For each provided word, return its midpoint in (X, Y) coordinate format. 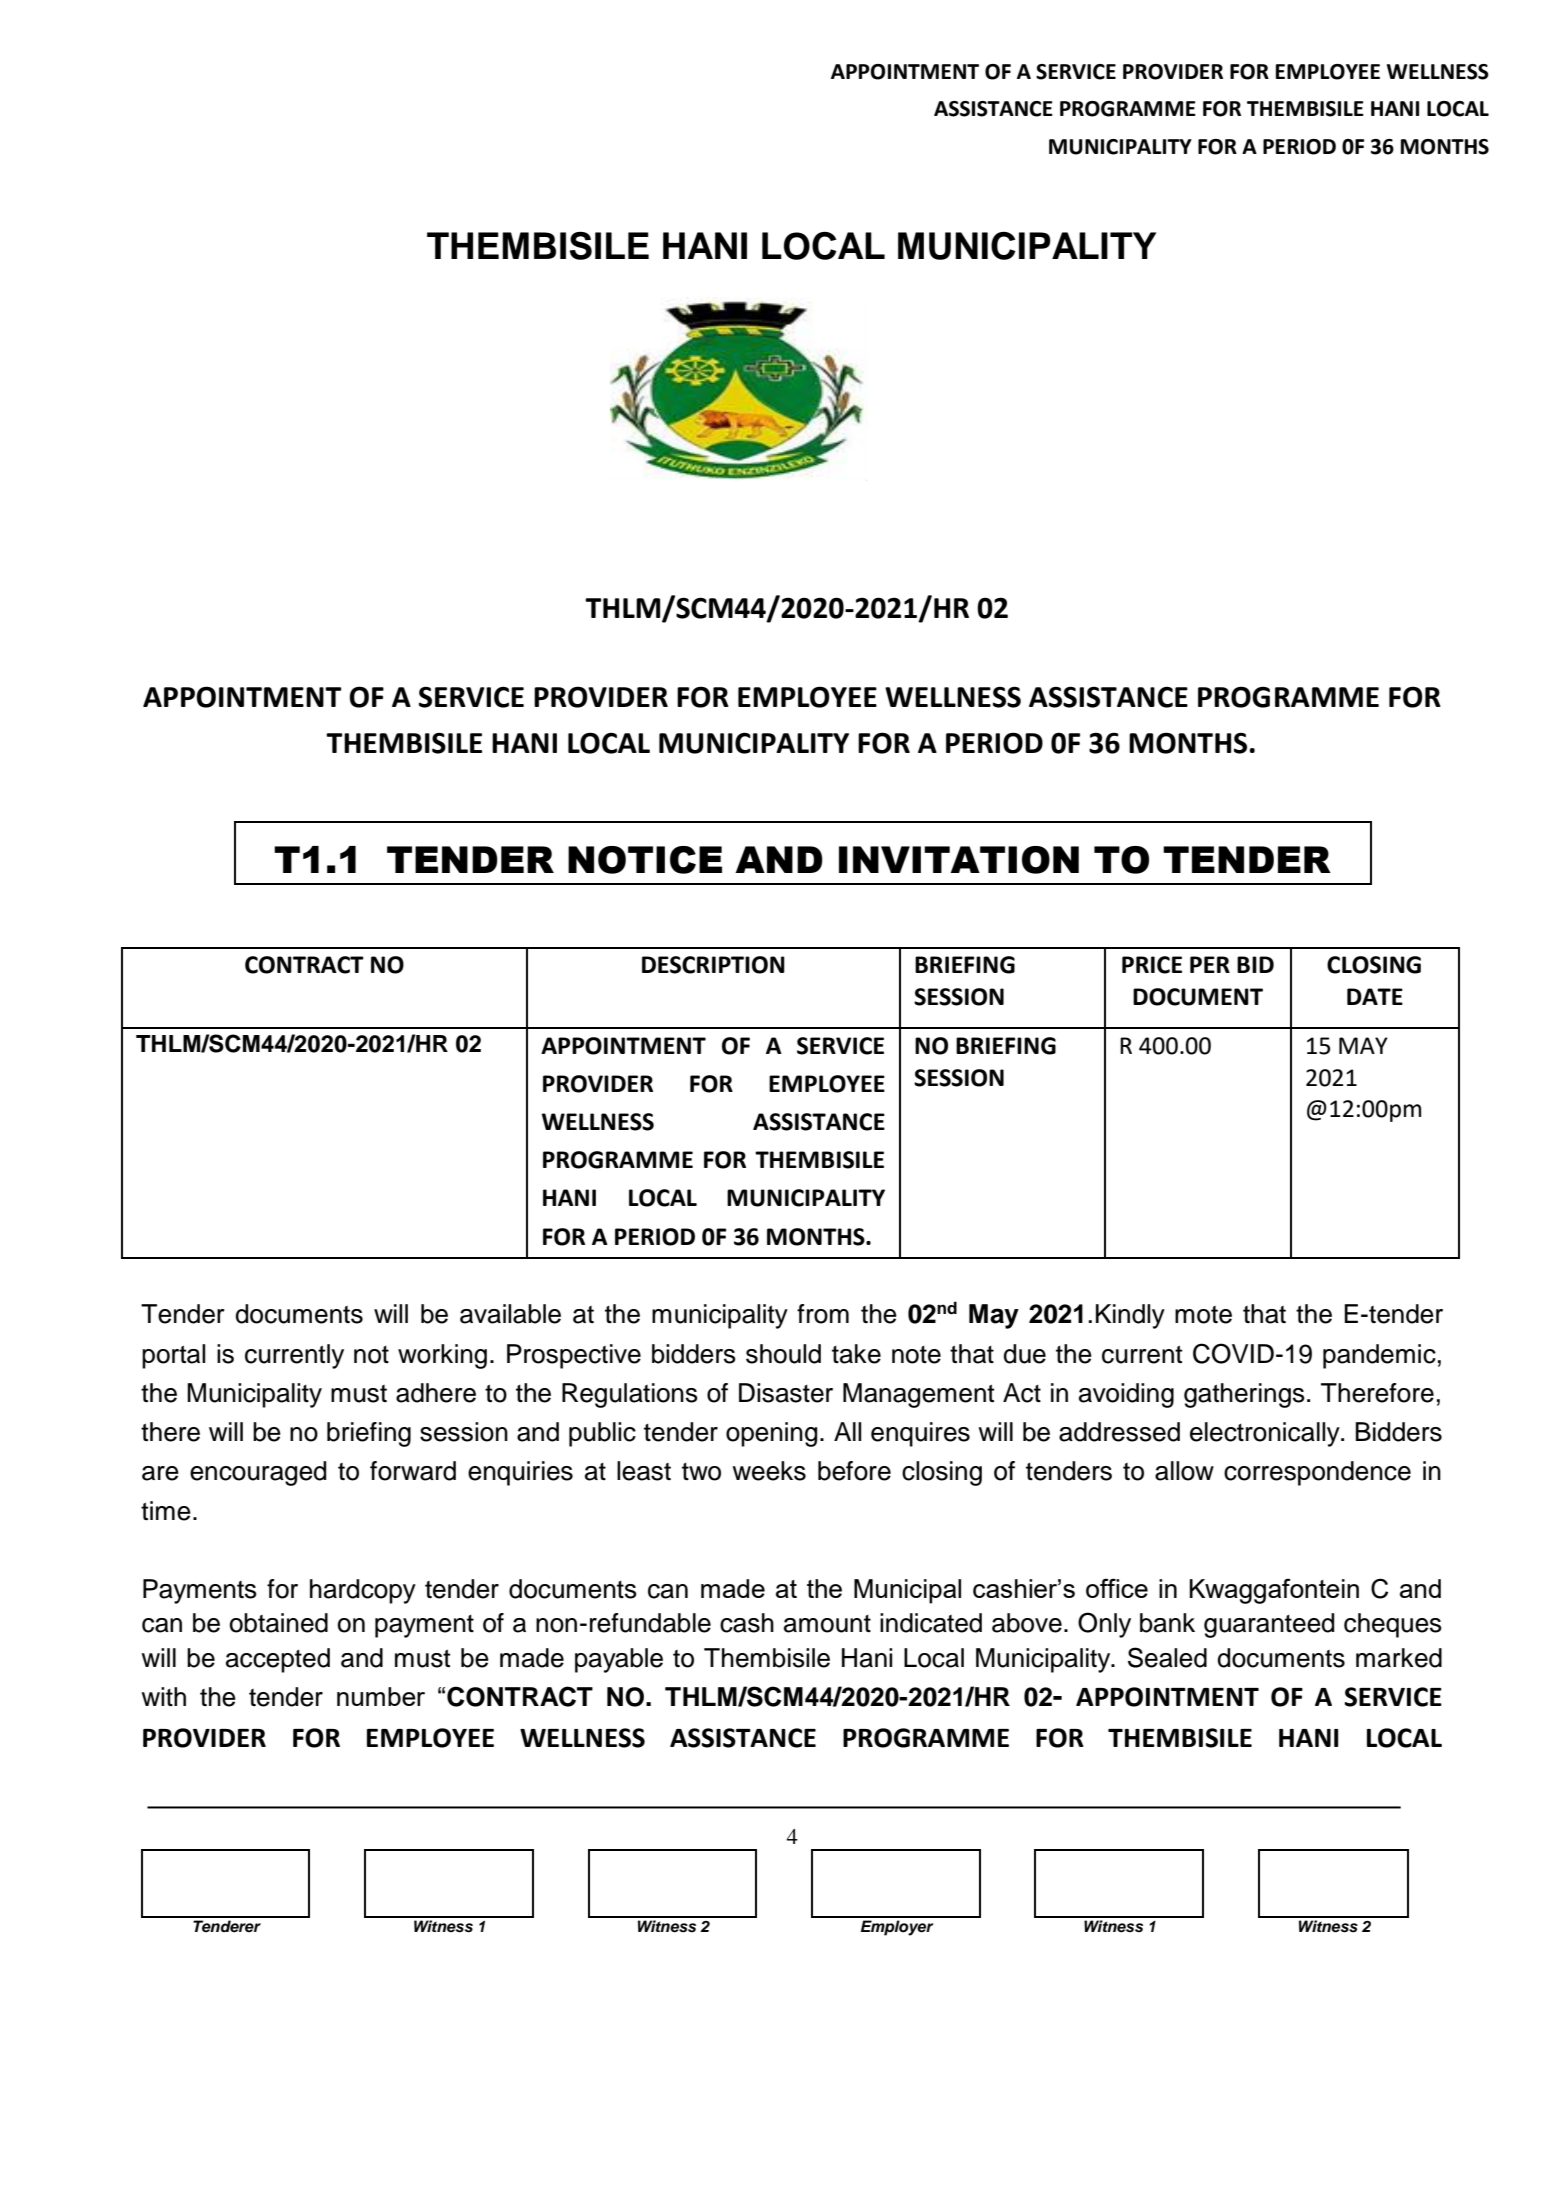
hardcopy (363, 1591)
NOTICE (645, 860)
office (1117, 1588)
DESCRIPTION (713, 965)
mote (1203, 1315)
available (510, 1314)
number (381, 1696)
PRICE (1152, 965)
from (823, 1314)
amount (827, 1624)
